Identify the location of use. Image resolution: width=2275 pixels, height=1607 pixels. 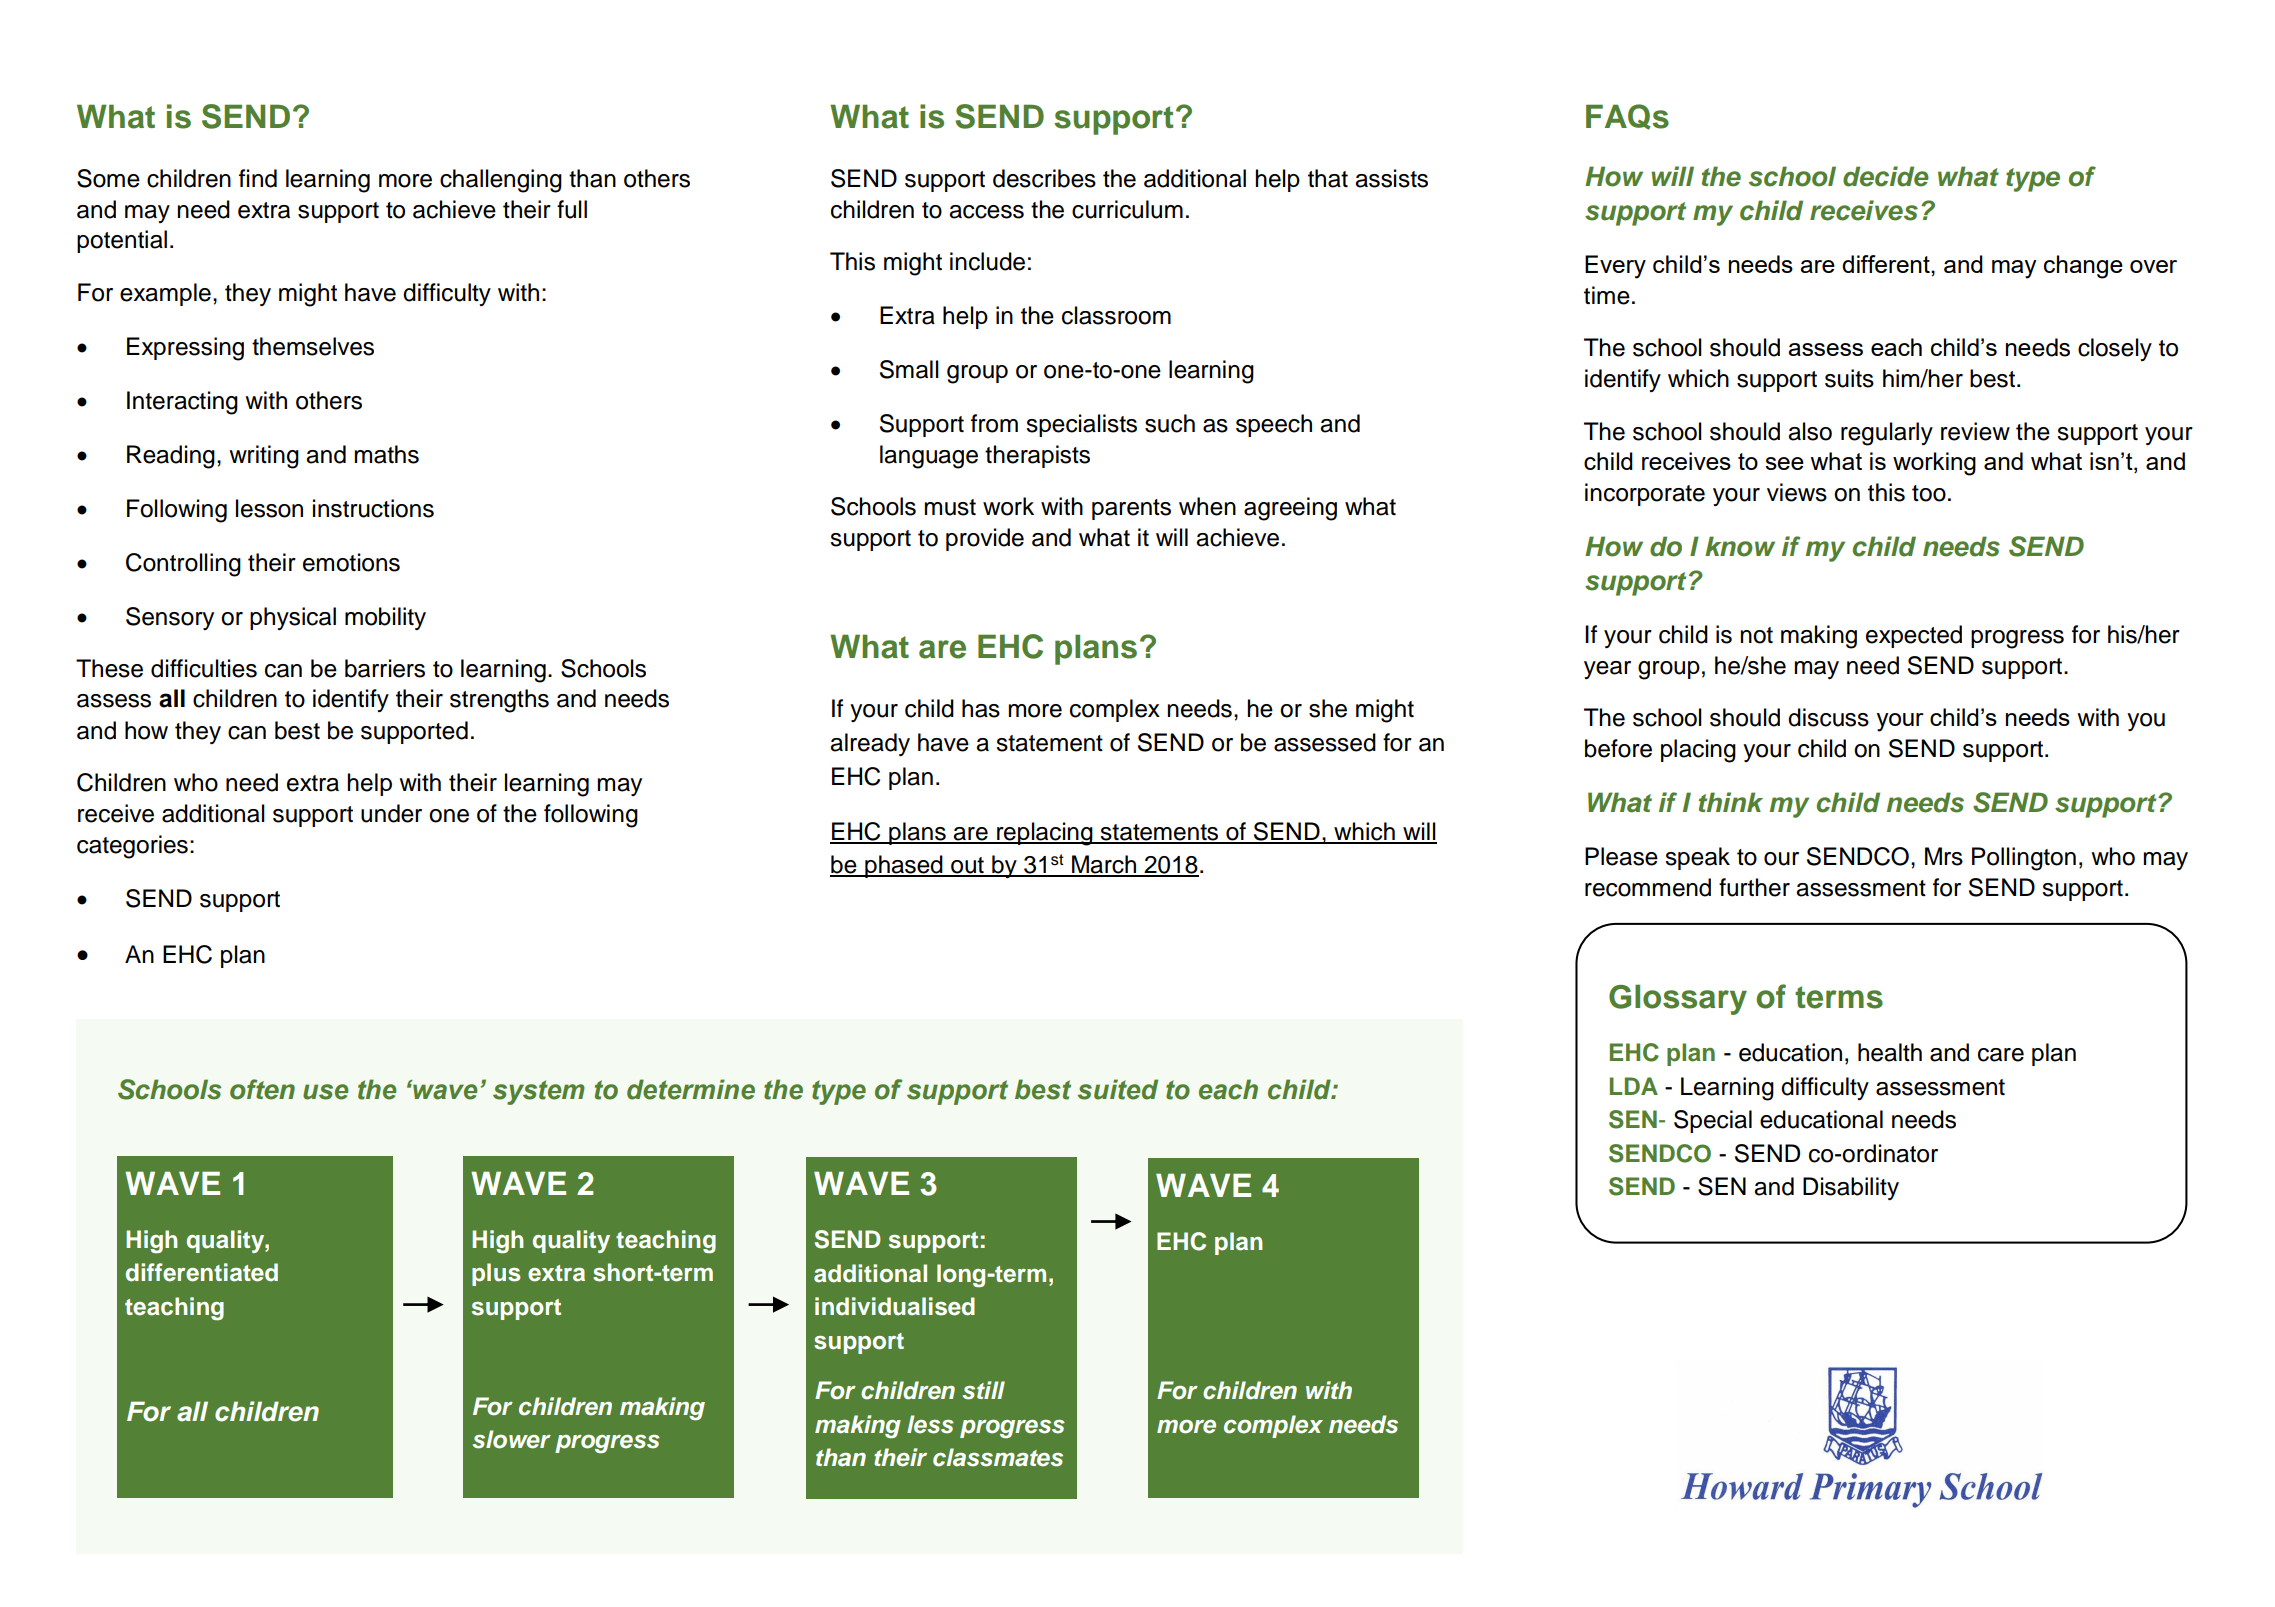
(325, 1092).
